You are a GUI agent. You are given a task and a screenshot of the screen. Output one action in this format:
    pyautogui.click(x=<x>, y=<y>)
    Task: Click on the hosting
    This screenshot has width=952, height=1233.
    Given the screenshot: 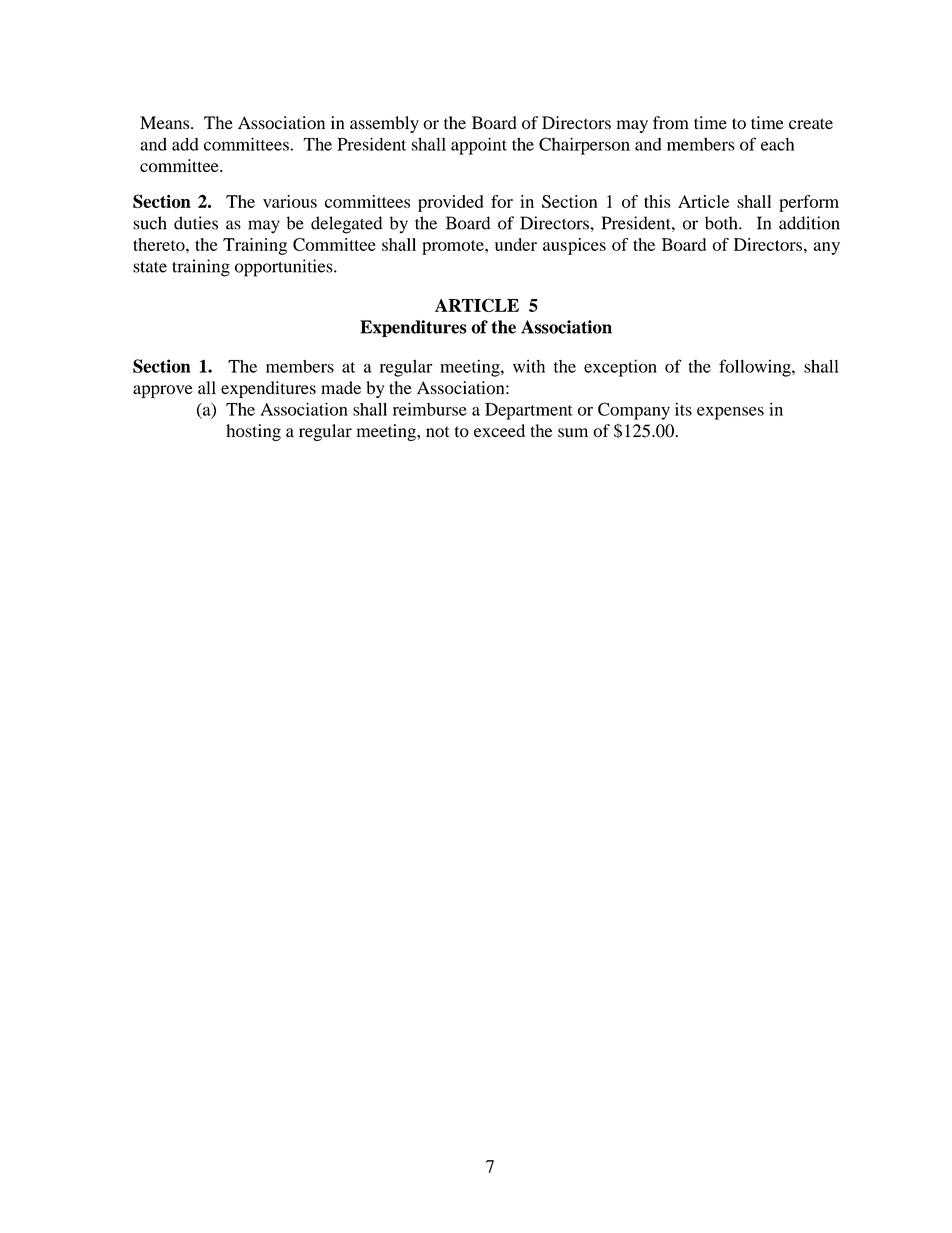 What is the action you would take?
    pyautogui.click(x=253, y=432)
